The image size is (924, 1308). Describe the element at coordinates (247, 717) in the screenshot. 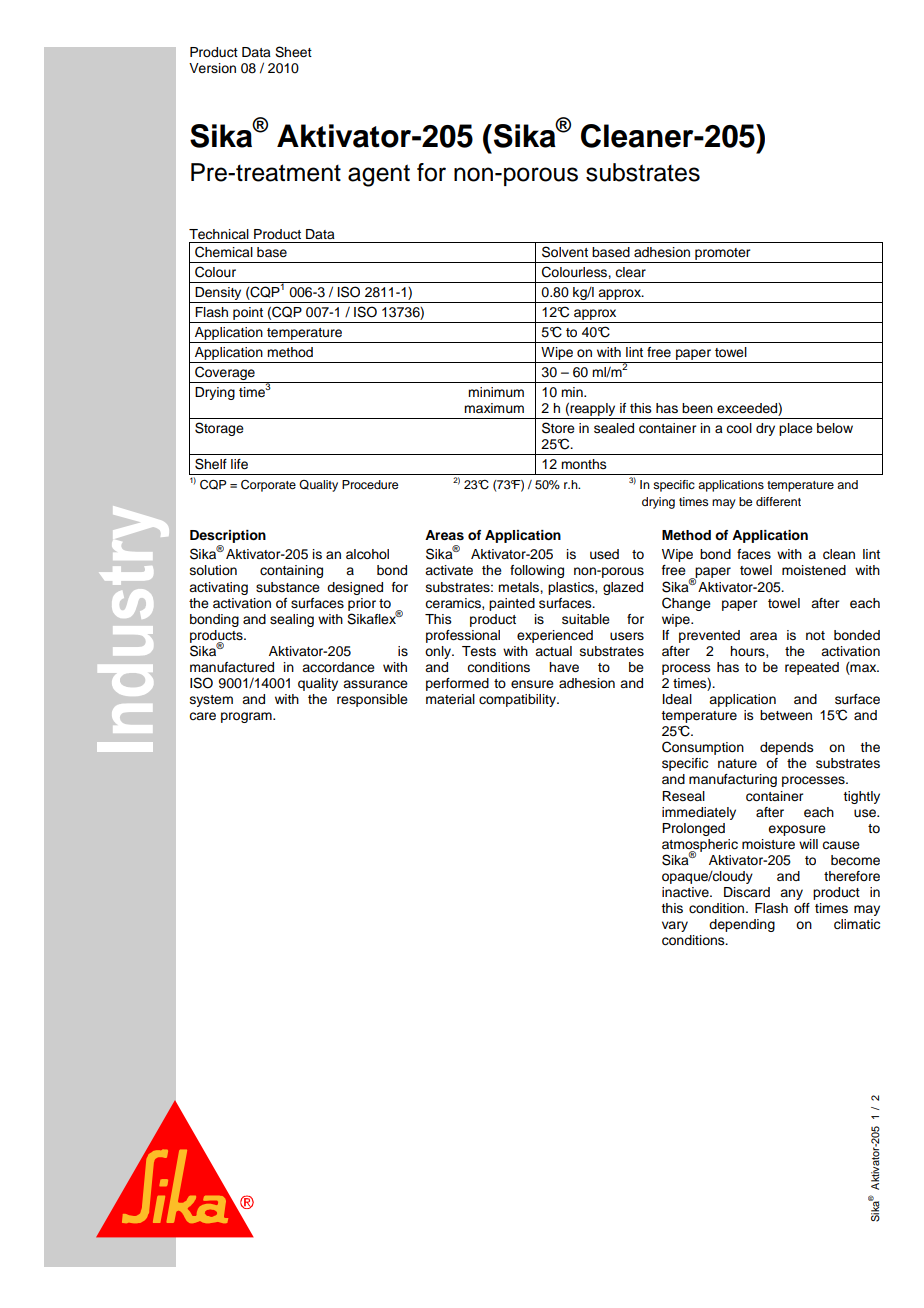

I see `program` at that location.
